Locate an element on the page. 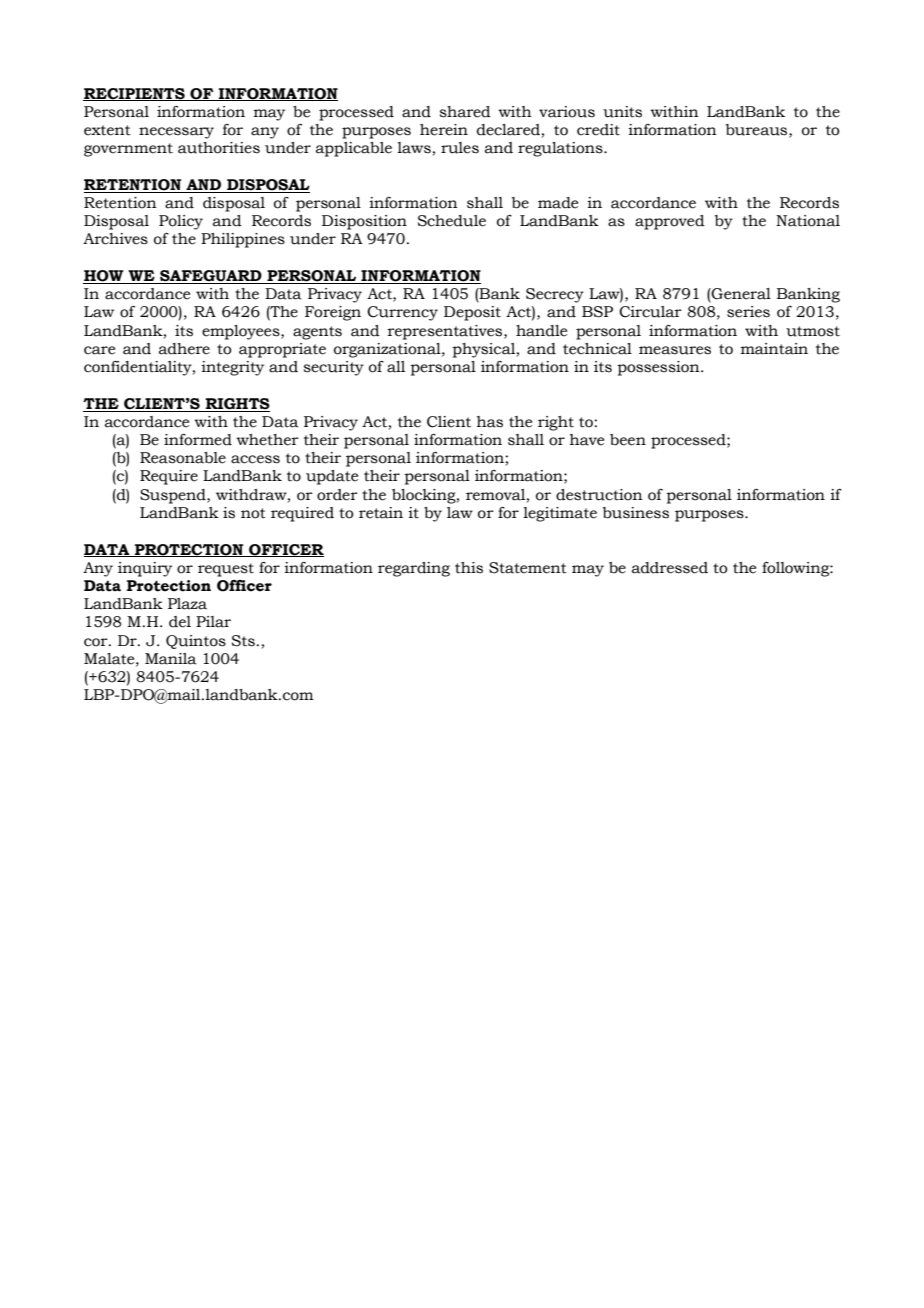 The image size is (924, 1308). possession is located at coordinates (659, 368).
